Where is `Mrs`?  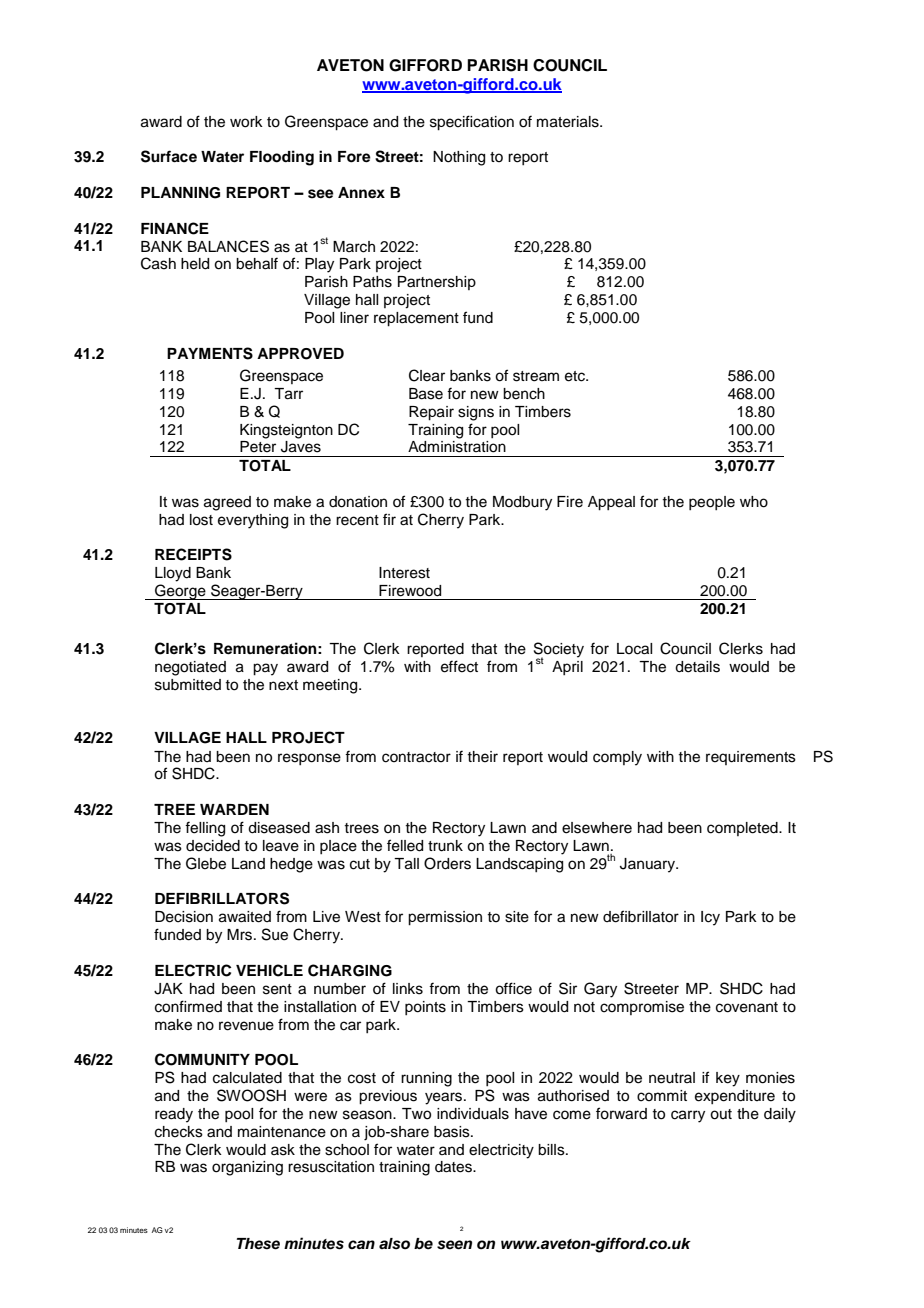 Mrs is located at coordinates (241, 935).
